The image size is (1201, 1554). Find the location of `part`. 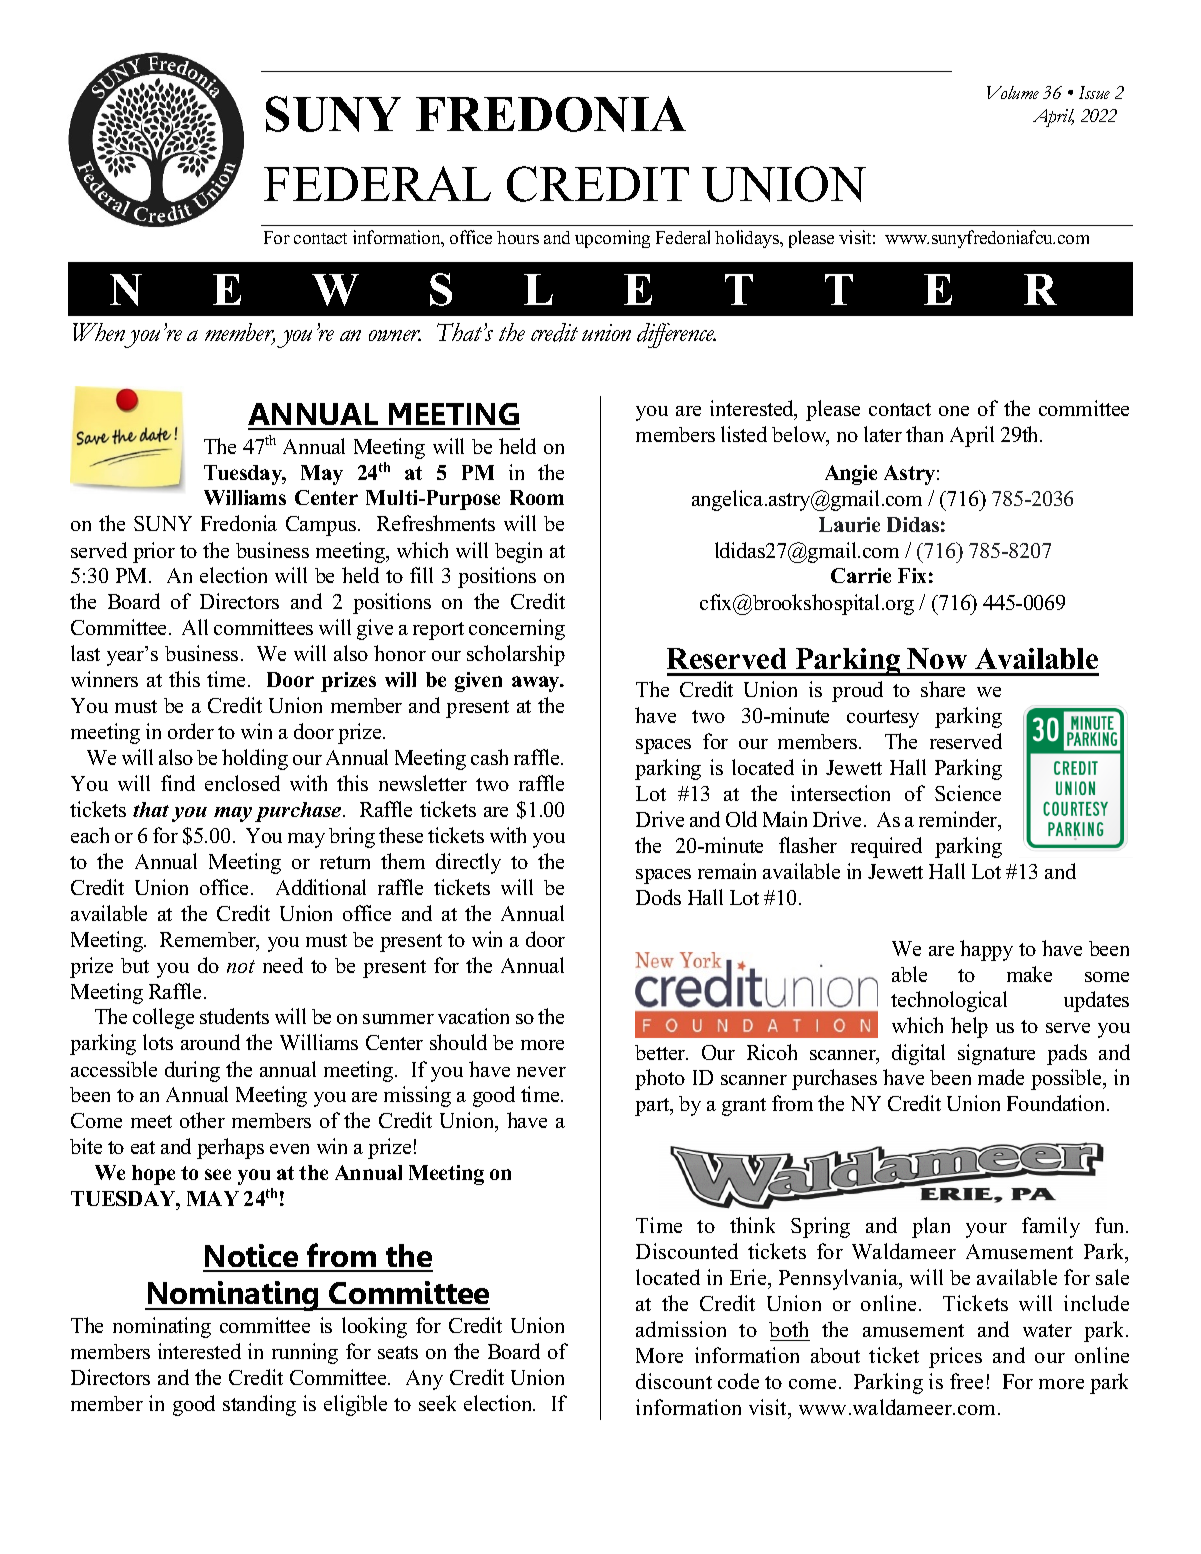

part is located at coordinates (653, 1107).
